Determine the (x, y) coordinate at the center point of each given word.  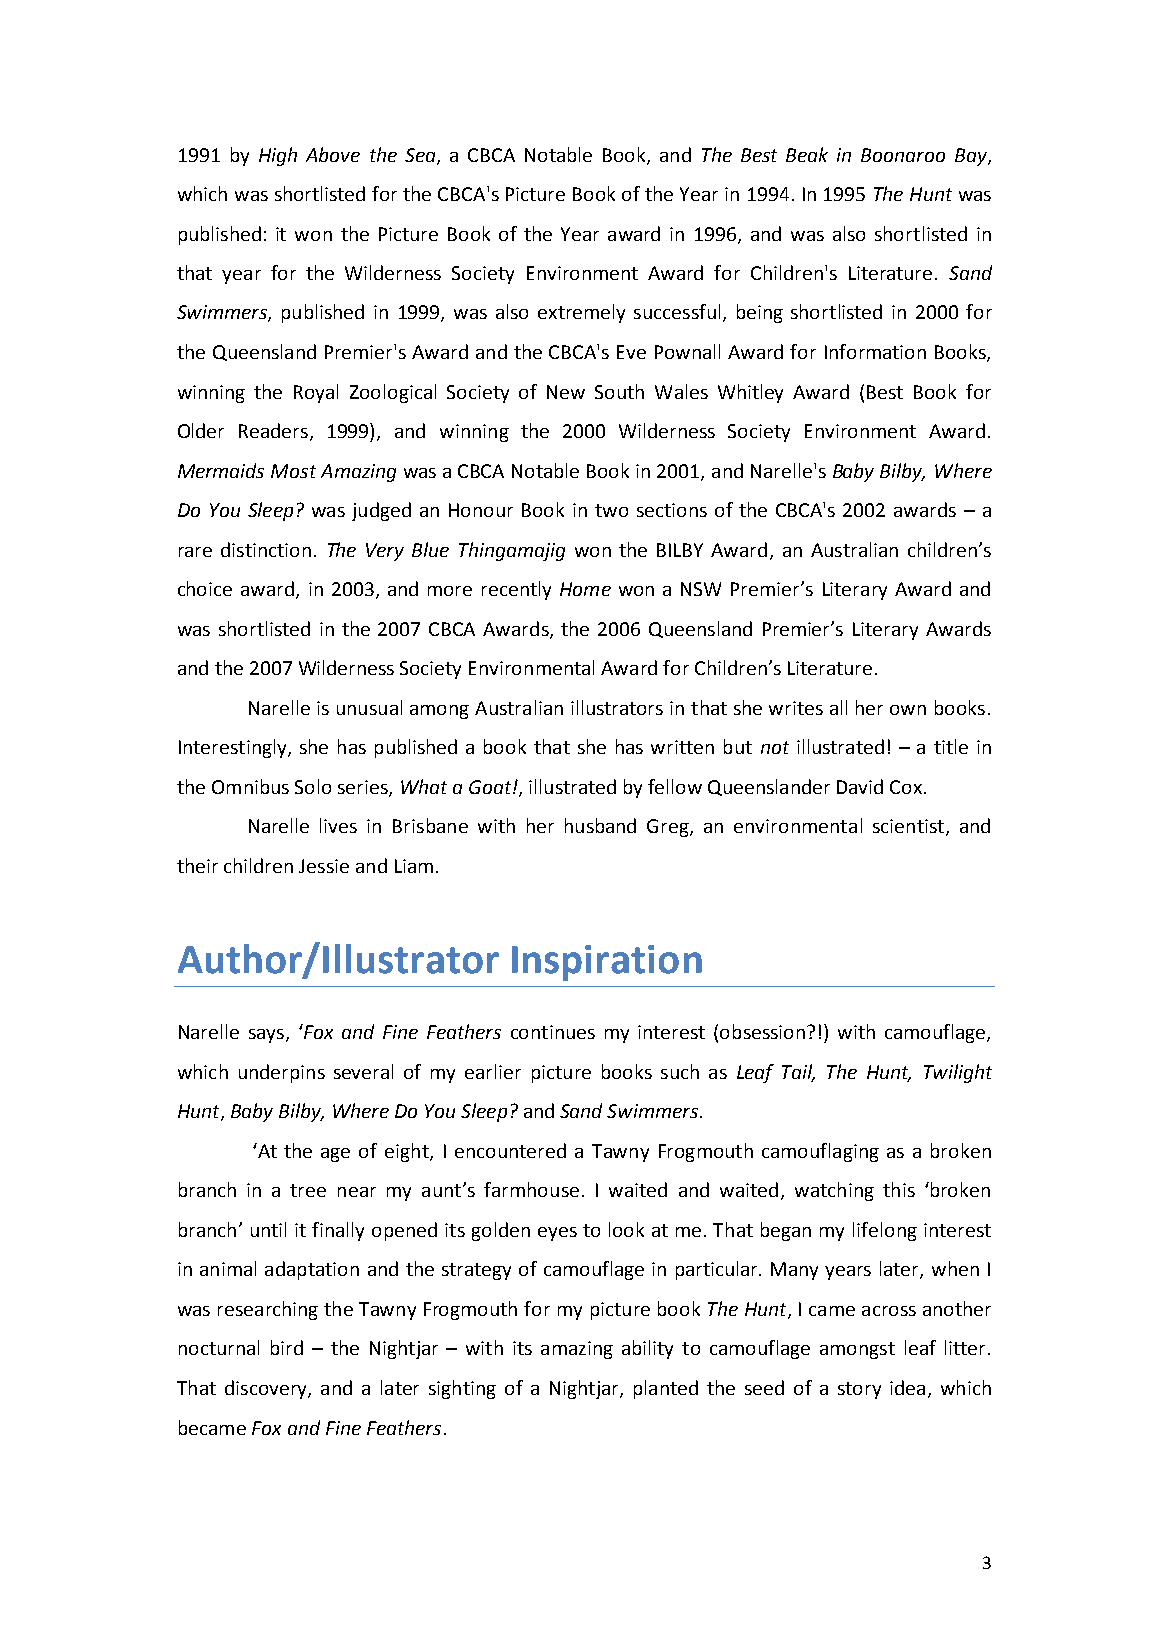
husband (600, 825)
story (859, 1390)
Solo (313, 786)
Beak (807, 154)
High (278, 156)
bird (287, 1347)
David (860, 786)
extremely (581, 313)
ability (647, 1349)
